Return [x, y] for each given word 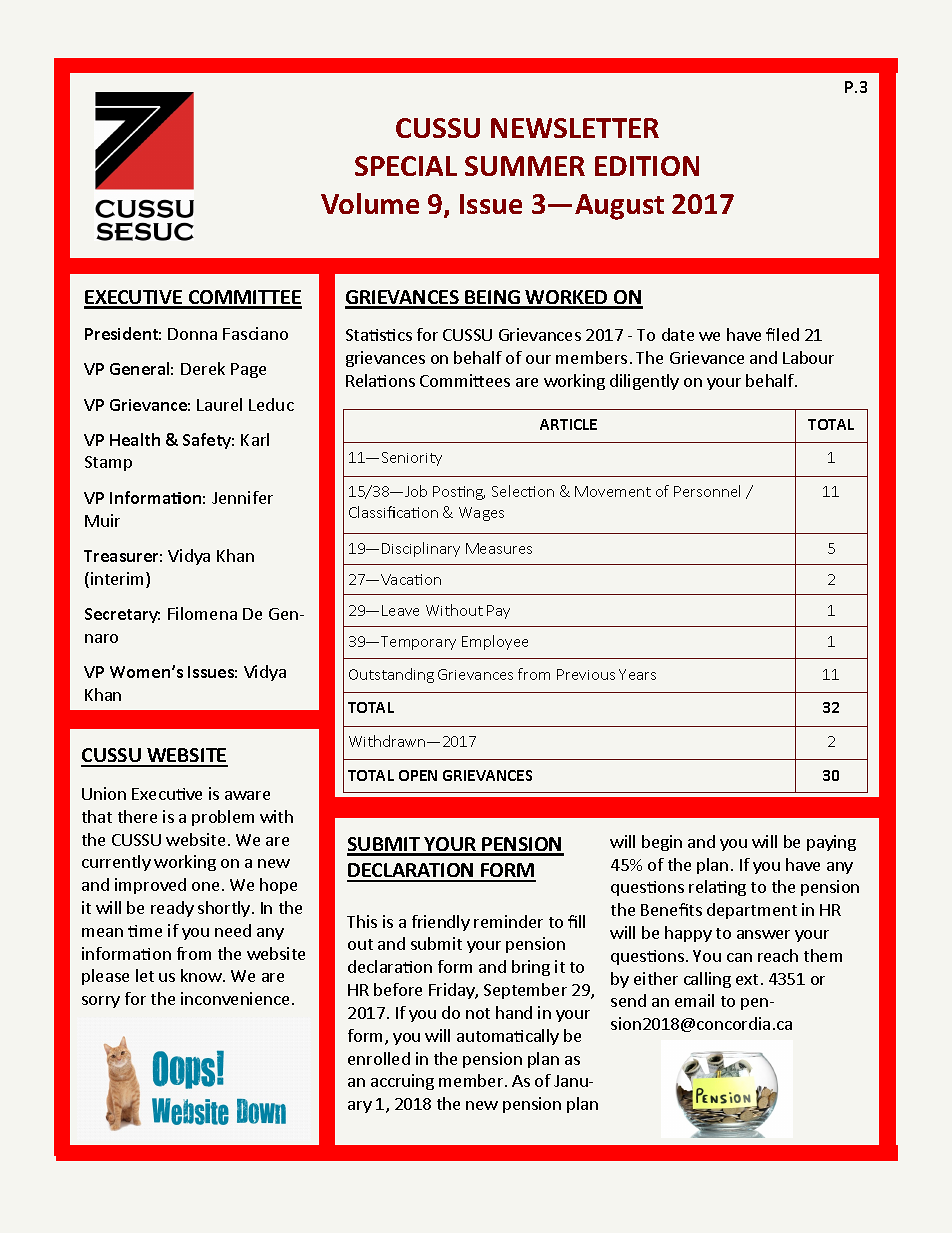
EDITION [647, 166]
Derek [203, 368]
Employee [495, 642]
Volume [370, 203]
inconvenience [235, 998]
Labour [808, 357]
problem [223, 818]
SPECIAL [406, 166]
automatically [508, 1037]
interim [119, 580]
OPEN [418, 775]
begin [662, 843]
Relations [380, 380]
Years [637, 674]
